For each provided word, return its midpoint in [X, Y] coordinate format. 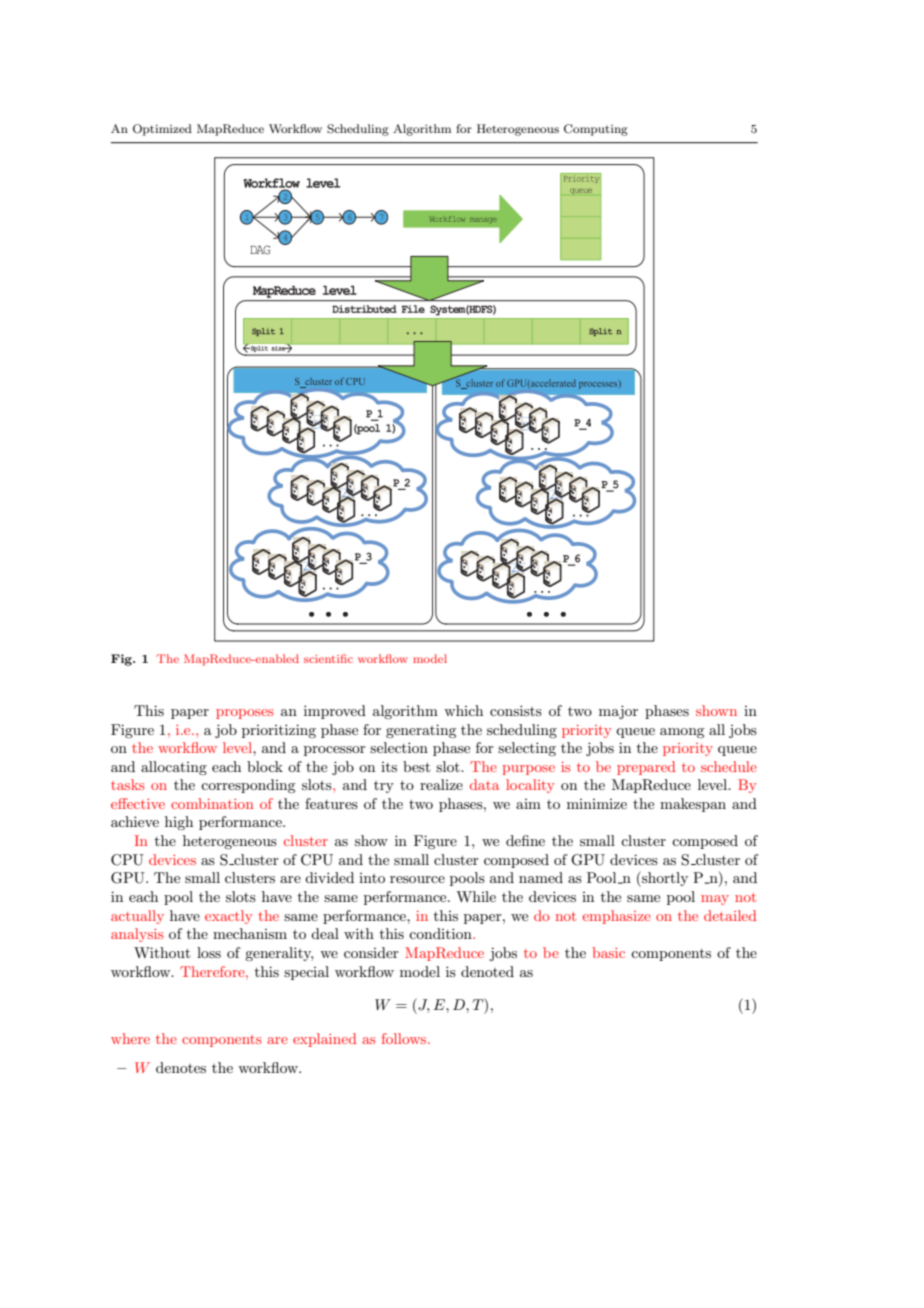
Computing [596, 130]
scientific [328, 658]
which [463, 710]
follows [405, 1038]
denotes [181, 1067]
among [682, 733]
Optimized [162, 130]
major [618, 712]
